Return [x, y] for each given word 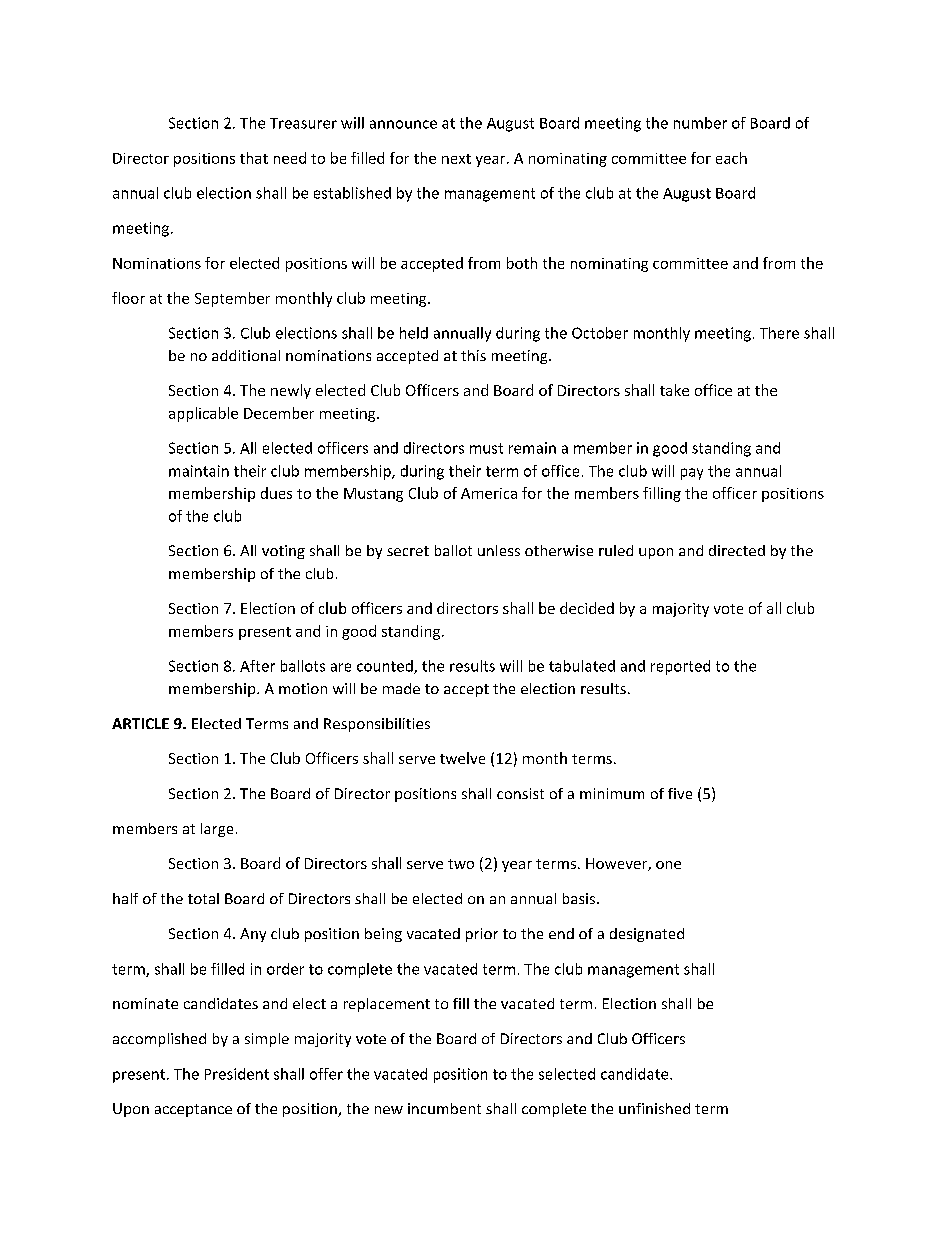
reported [680, 667]
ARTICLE [140, 723]
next [456, 159]
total [203, 898]
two [461, 864]
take [674, 390]
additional [246, 355]
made [401, 688]
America [489, 493]
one [668, 865]
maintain [199, 471]
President [237, 1074]
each [731, 158]
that [254, 158]
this [473, 355]
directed [737, 550]
